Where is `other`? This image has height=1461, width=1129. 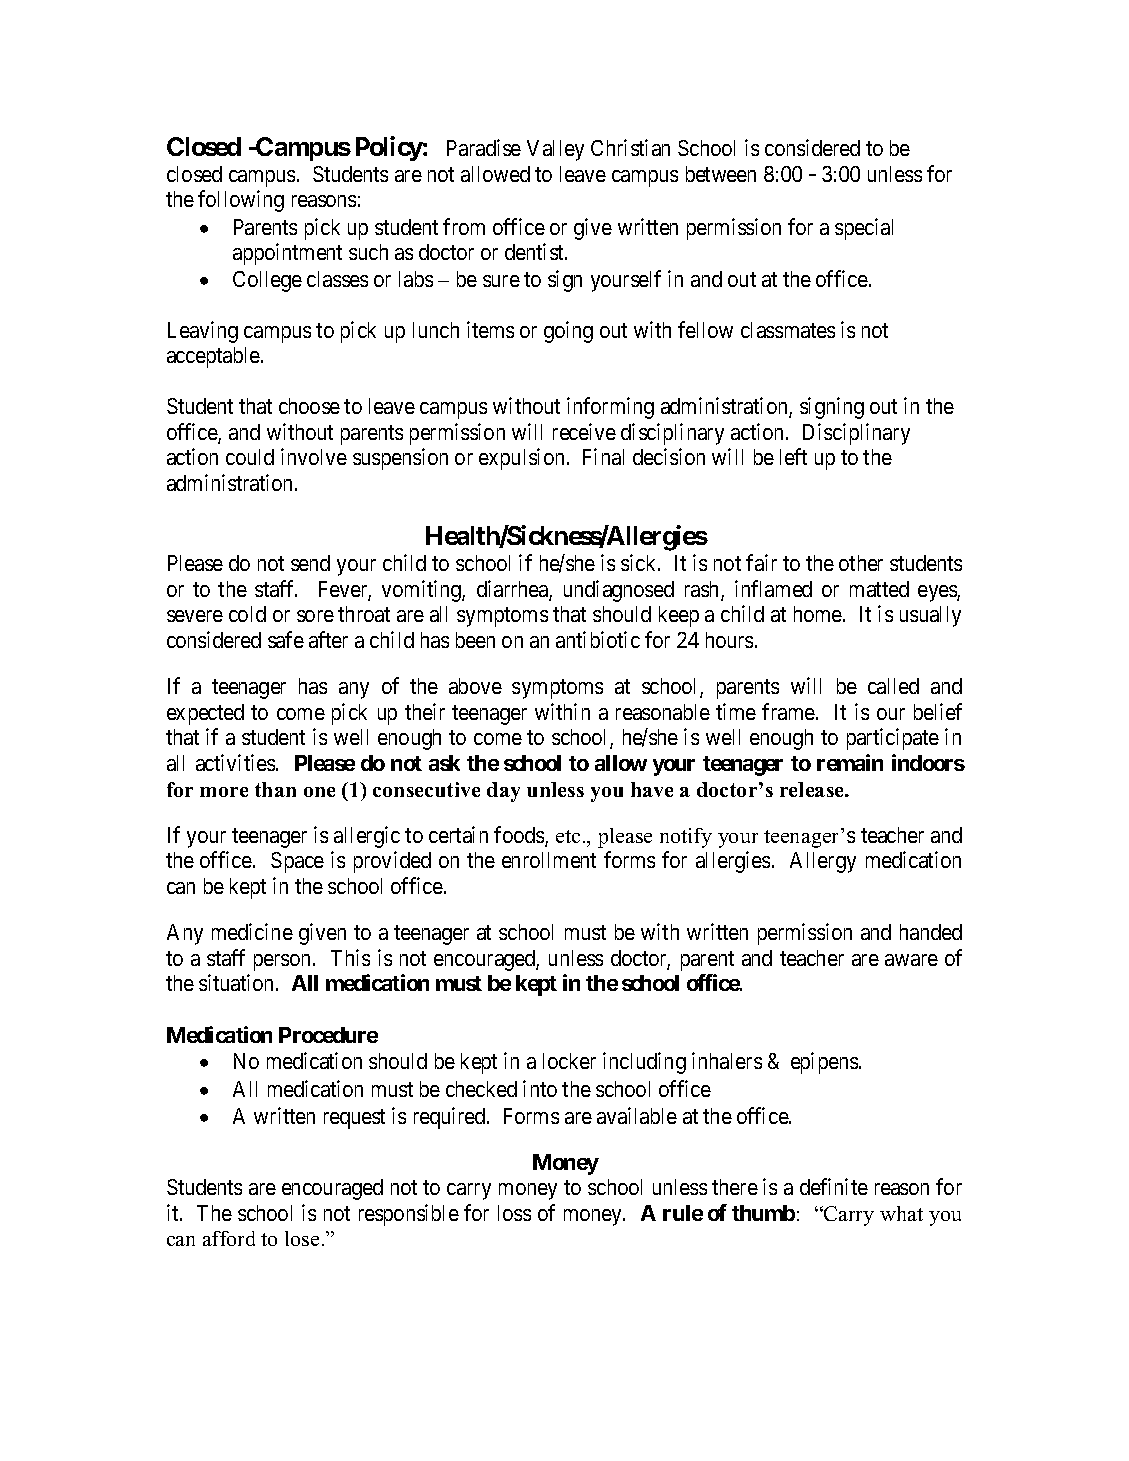
other is located at coordinates (861, 563).
